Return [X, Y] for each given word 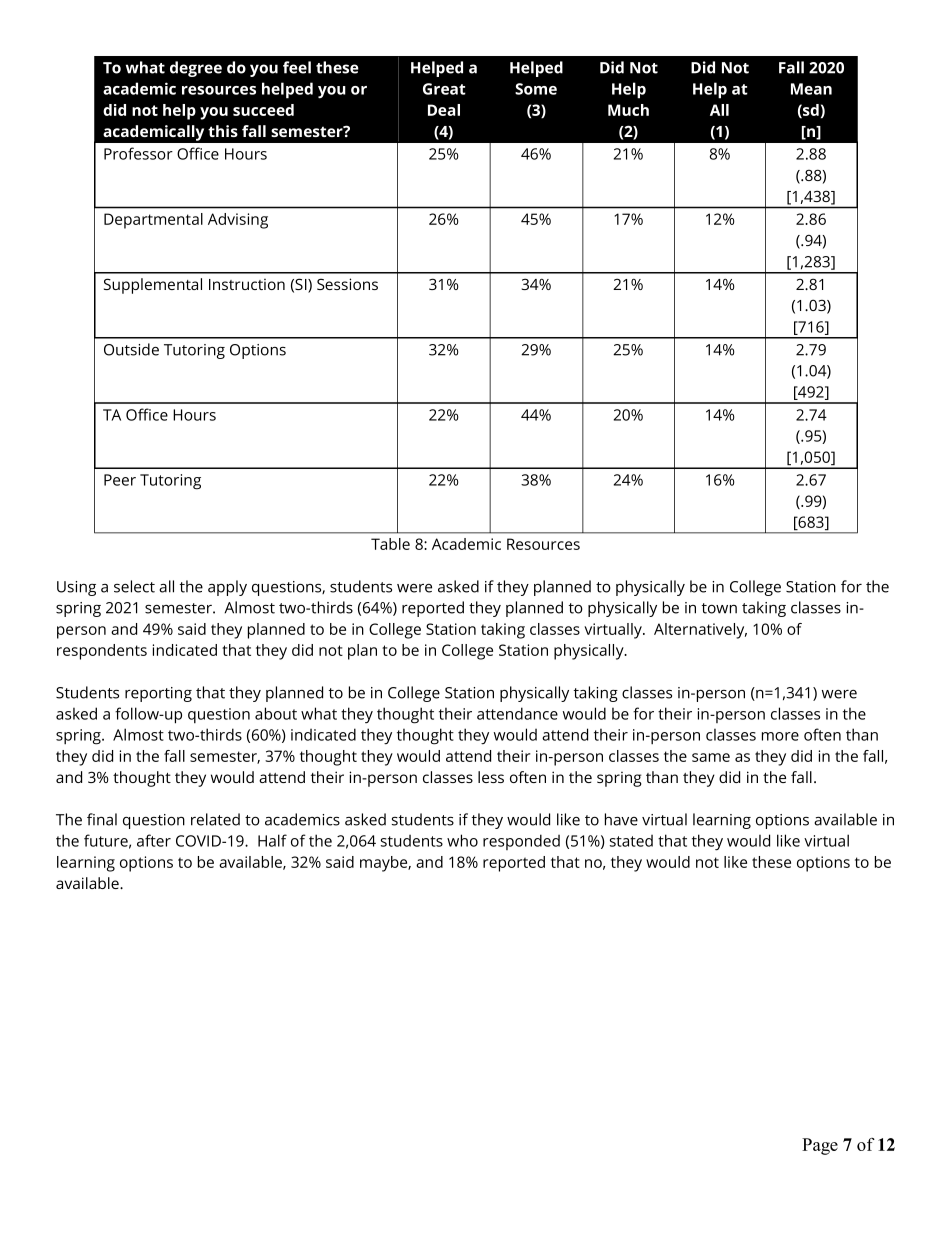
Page [820, 1146]
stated [631, 841]
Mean [811, 89]
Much [628, 110]
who [462, 840]
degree [196, 69]
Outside [131, 349]
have [621, 819]
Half [272, 840]
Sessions [347, 284]
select [134, 586]
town [719, 608]
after [154, 840]
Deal [444, 110]
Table [390, 544]
